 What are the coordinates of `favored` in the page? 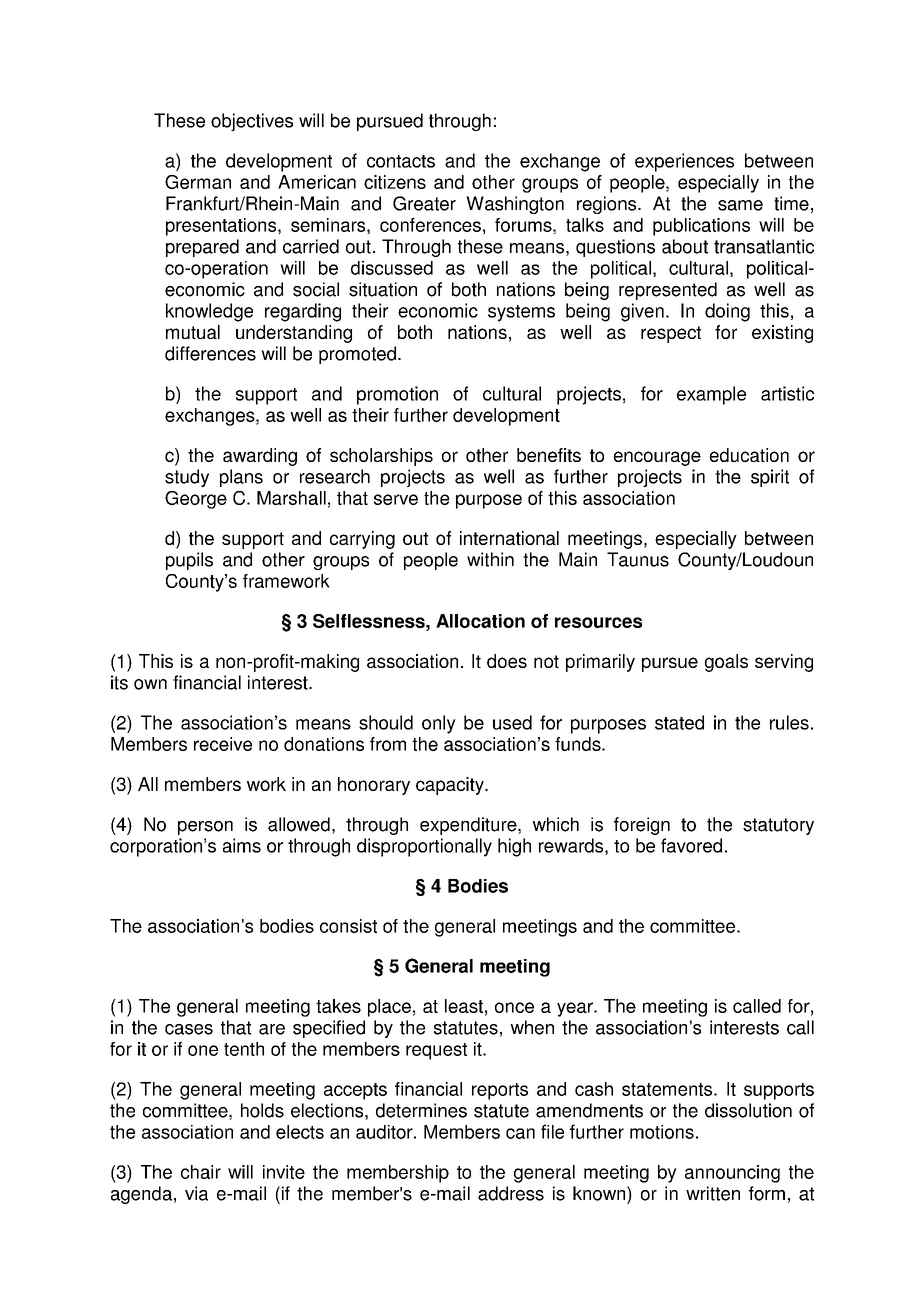 It's located at (691, 845).
